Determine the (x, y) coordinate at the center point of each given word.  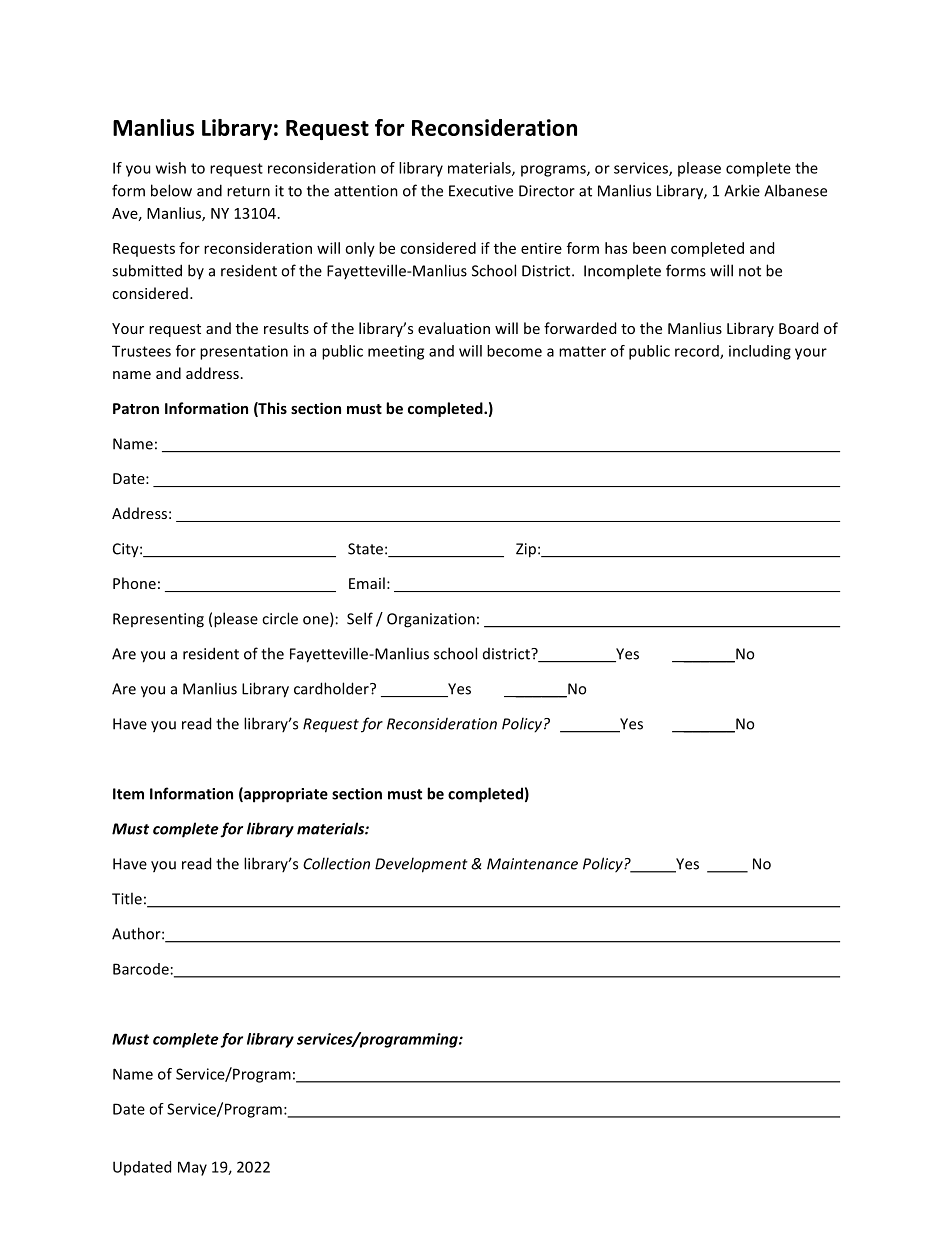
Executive (481, 191)
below (171, 190)
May (192, 1168)
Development (421, 865)
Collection (336, 863)
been (649, 248)
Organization (431, 620)
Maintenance (532, 864)
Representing (158, 620)
